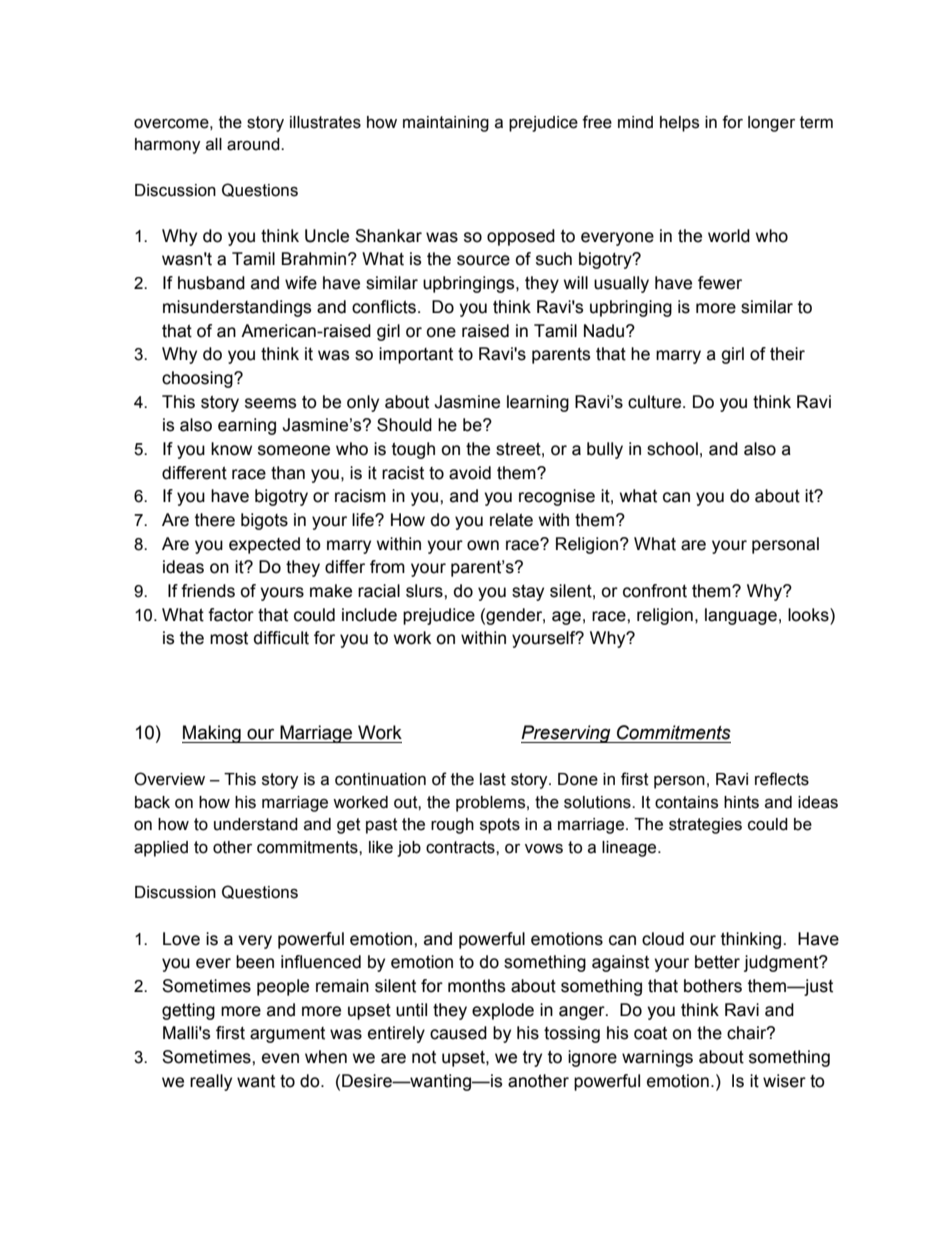  What do you see at coordinates (211, 1082) in the page?
I see `really` at bounding box center [211, 1082].
